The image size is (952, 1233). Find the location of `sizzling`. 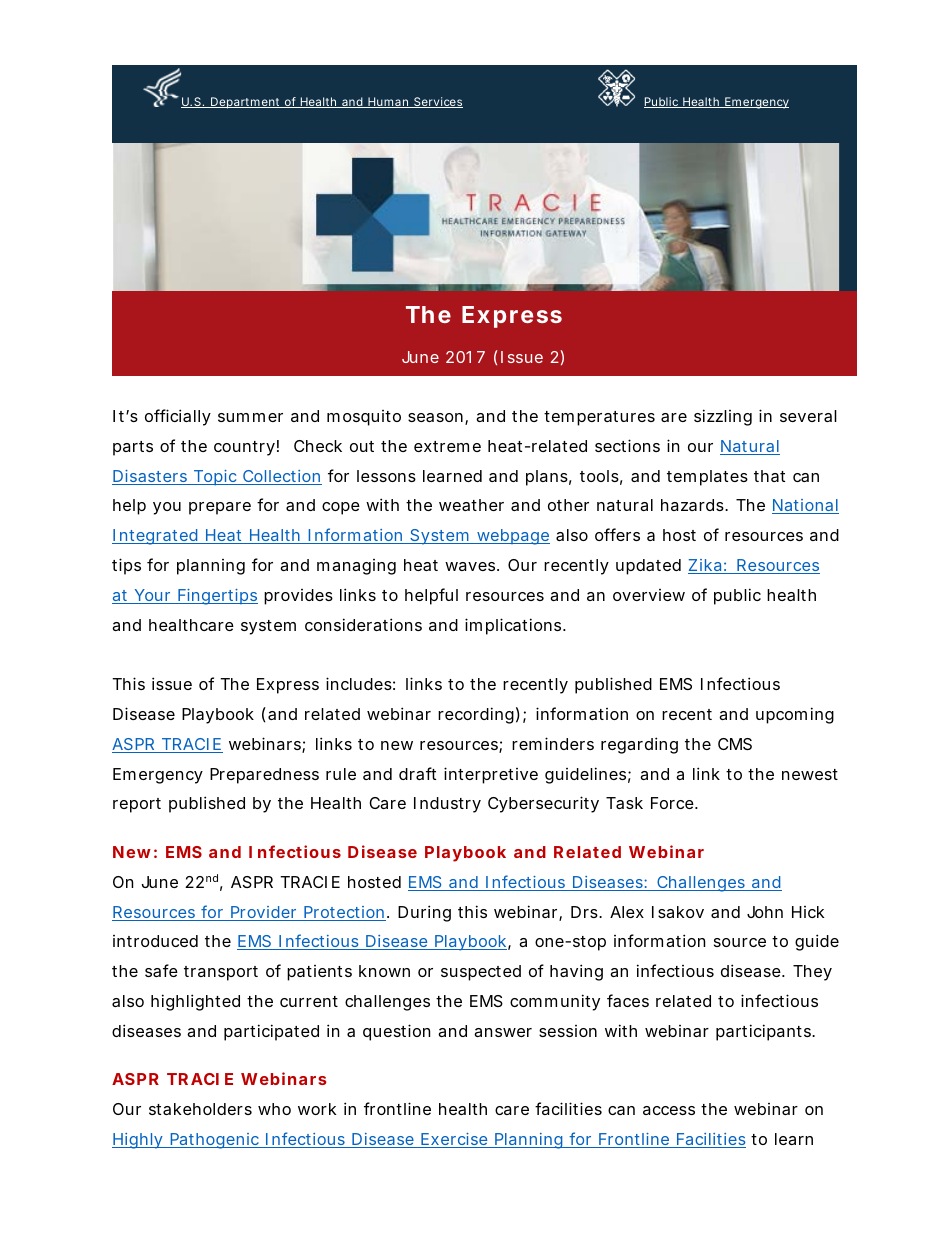

sizzling is located at coordinates (723, 417).
